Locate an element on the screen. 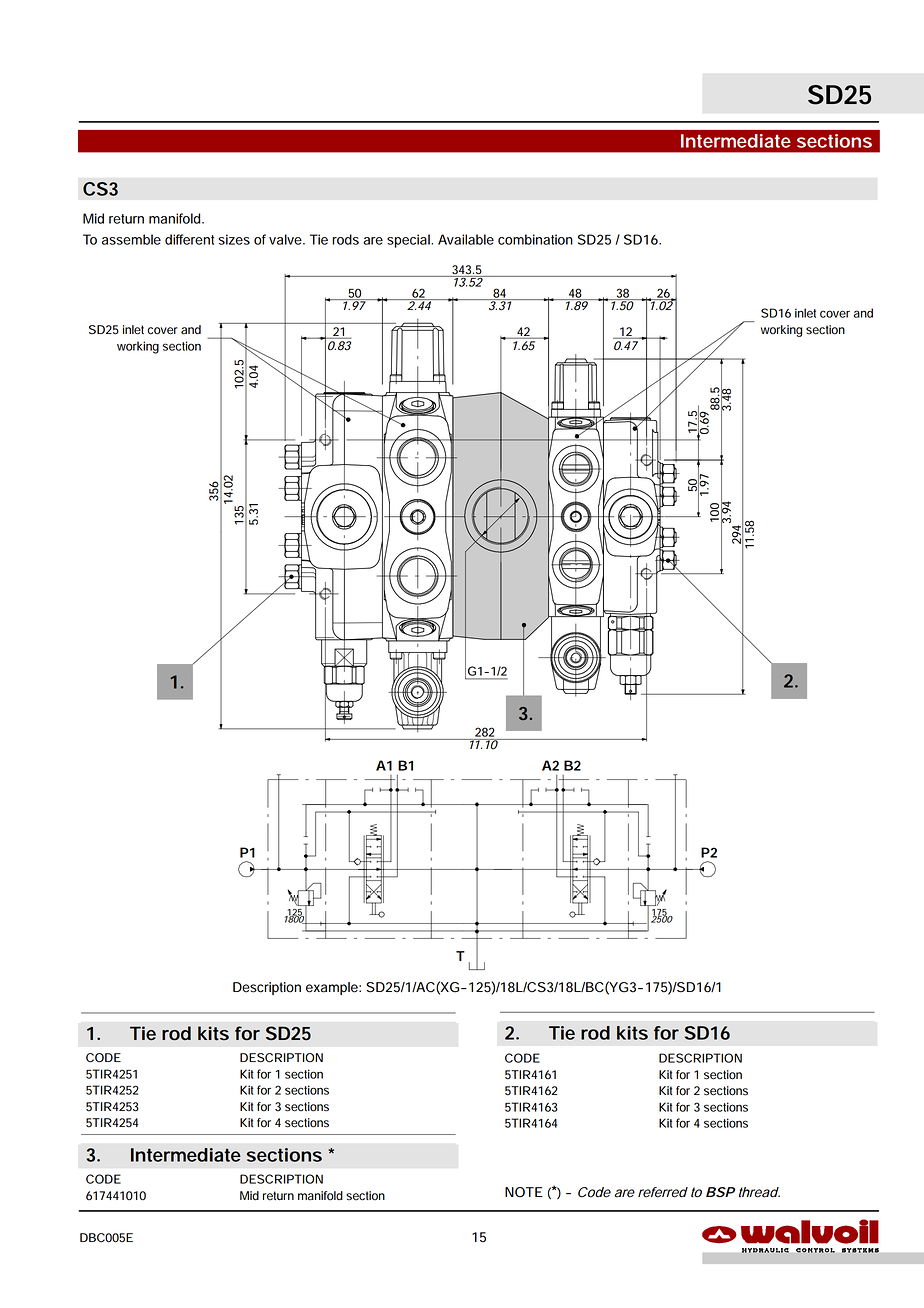 This screenshot has height=1308, width=924. referred is located at coordinates (663, 1192).
